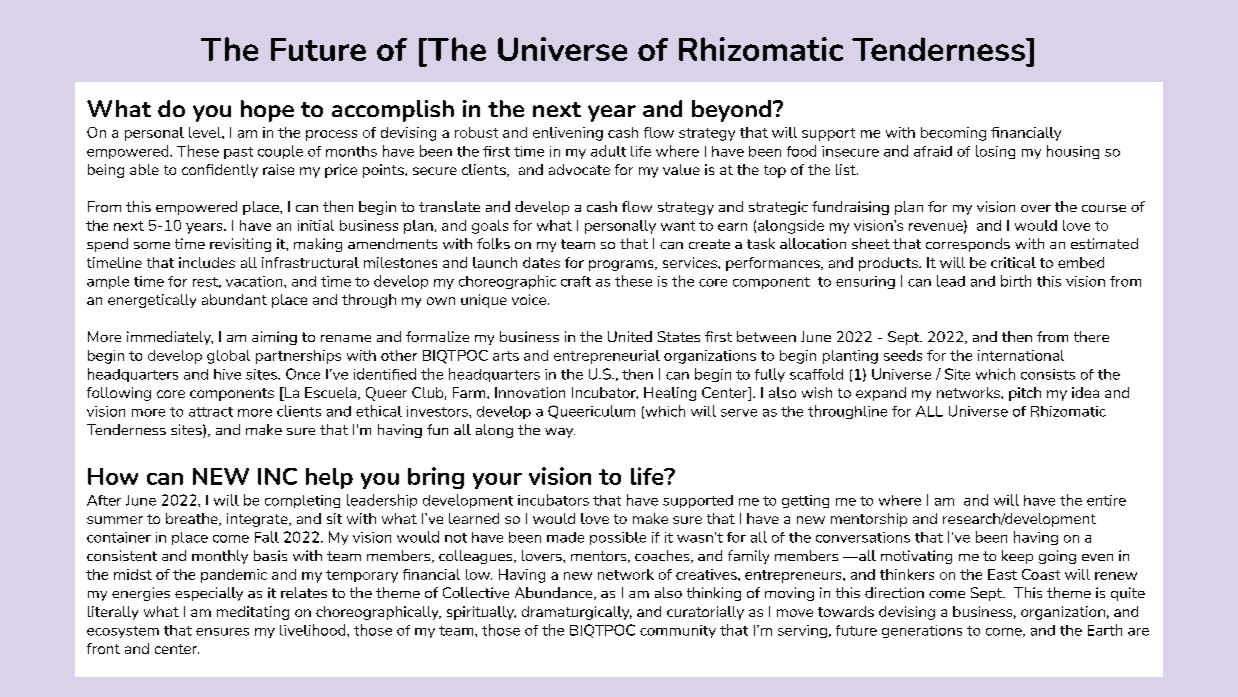 The height and width of the screenshot is (697, 1238). What do you see at coordinates (227, 374) in the screenshot?
I see `hive` at bounding box center [227, 374].
